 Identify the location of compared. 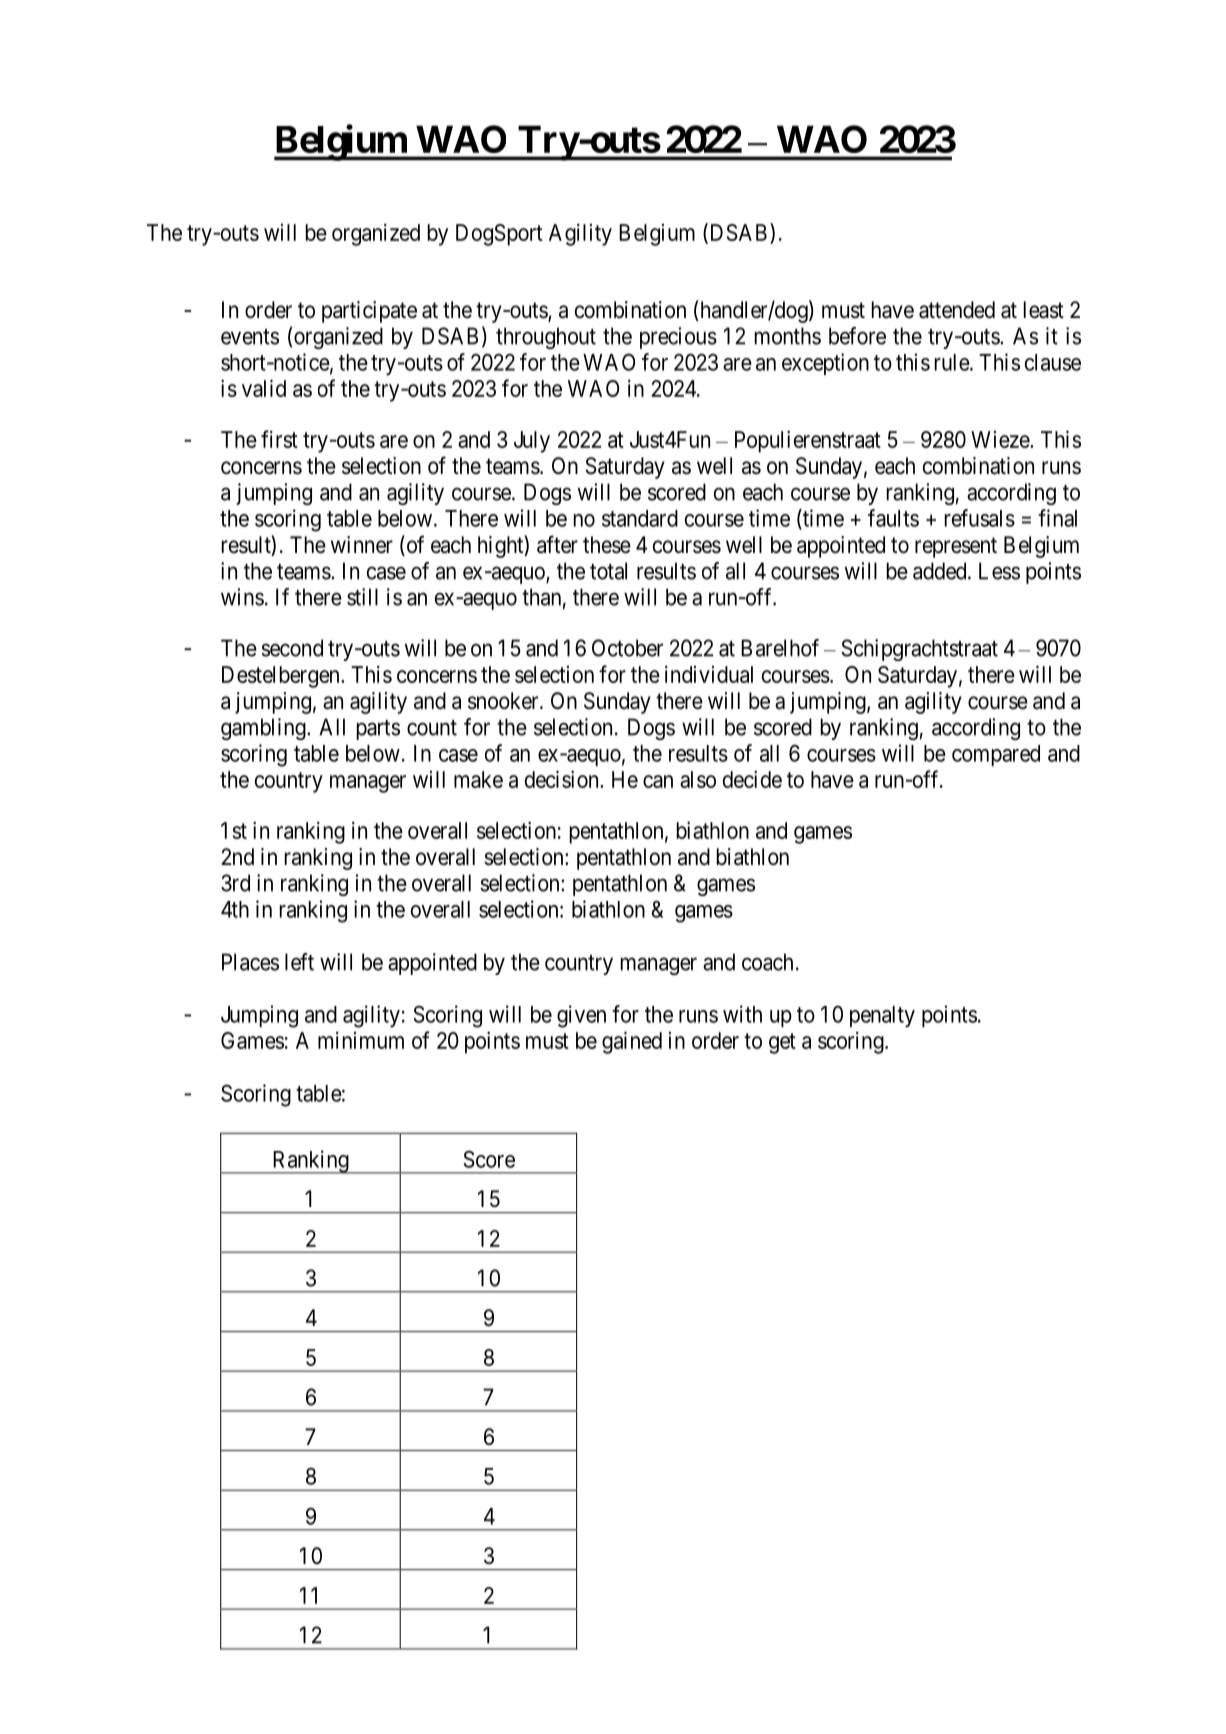
(996, 755).
